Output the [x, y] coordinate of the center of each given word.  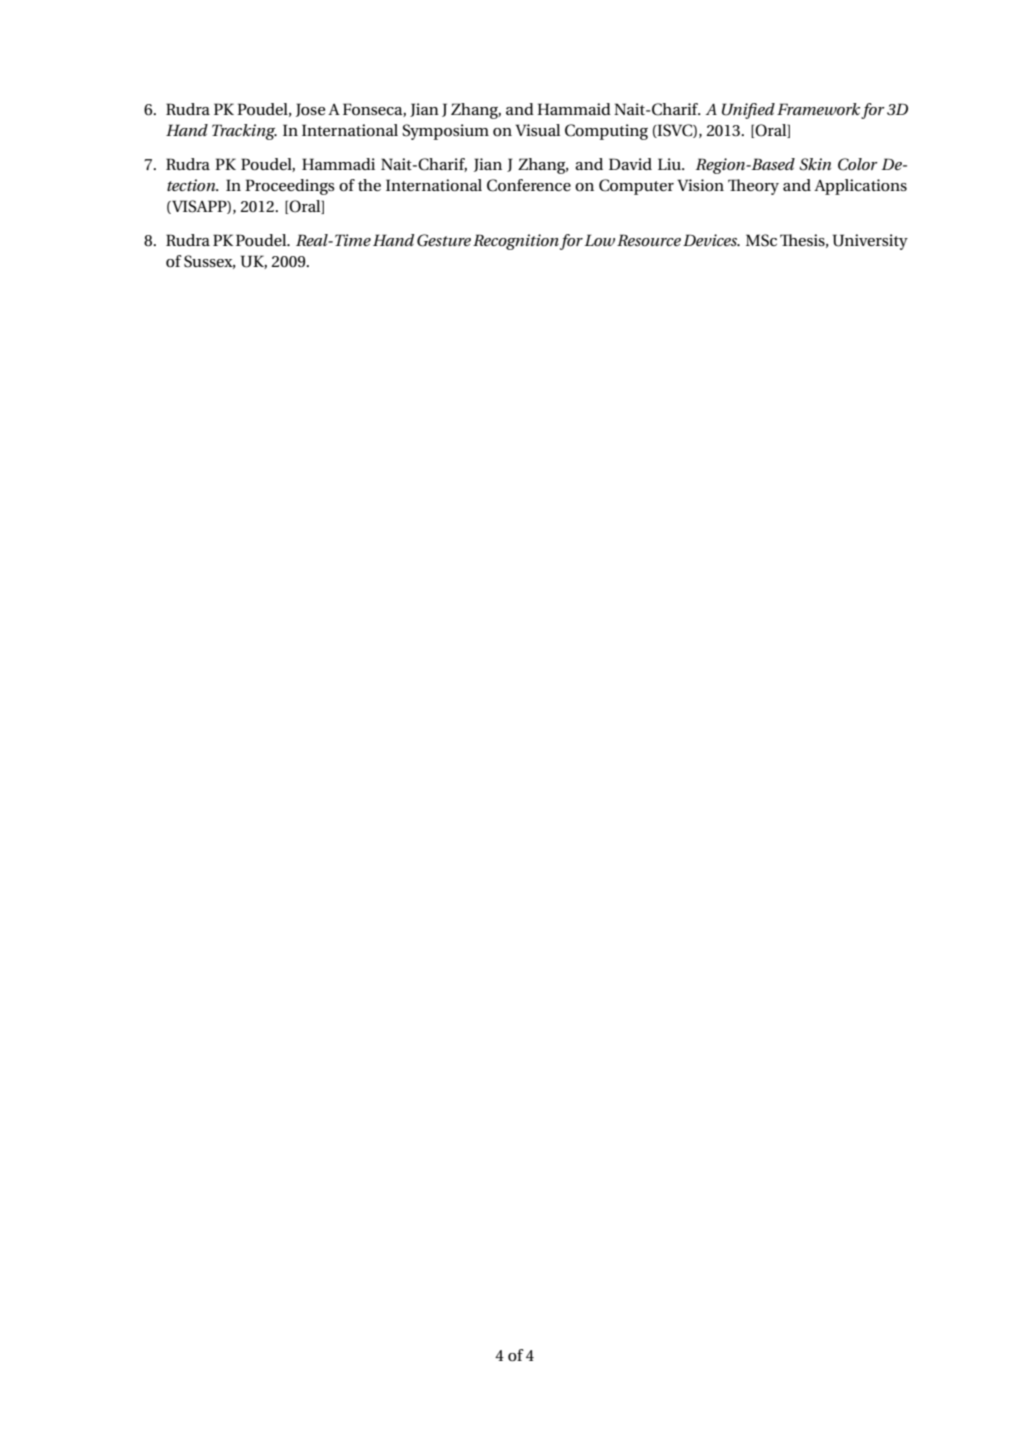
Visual [537, 130]
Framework [818, 109]
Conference [529, 185]
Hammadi [338, 164]
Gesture [444, 240]
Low [600, 240]
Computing [606, 132]
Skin [815, 164]
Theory [753, 187]
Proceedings [290, 187]
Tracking [244, 132]
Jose [310, 110]
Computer [636, 187]
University [870, 242]
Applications [860, 187]
